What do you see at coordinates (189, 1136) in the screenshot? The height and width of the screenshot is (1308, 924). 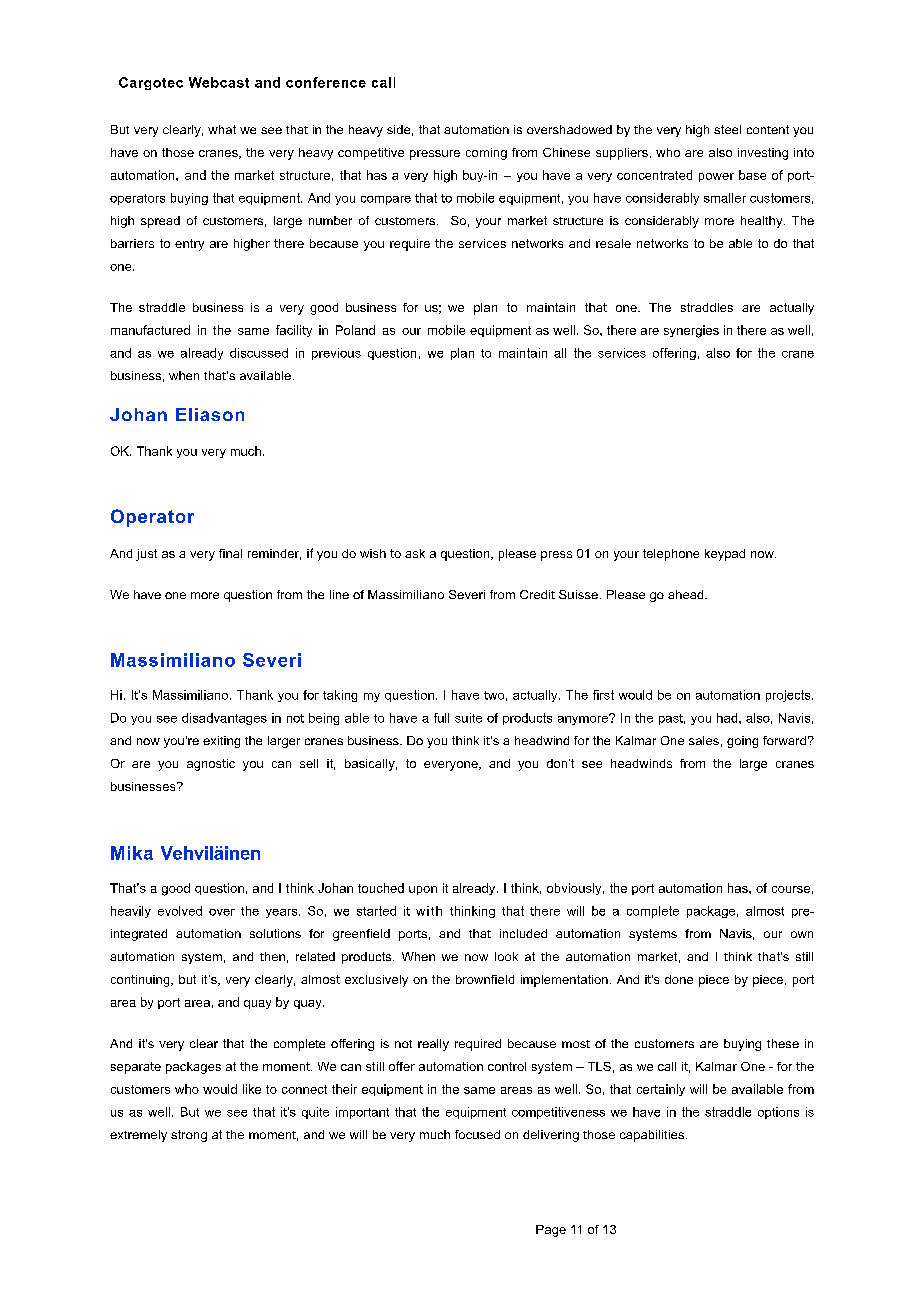 I see `strong` at bounding box center [189, 1136].
